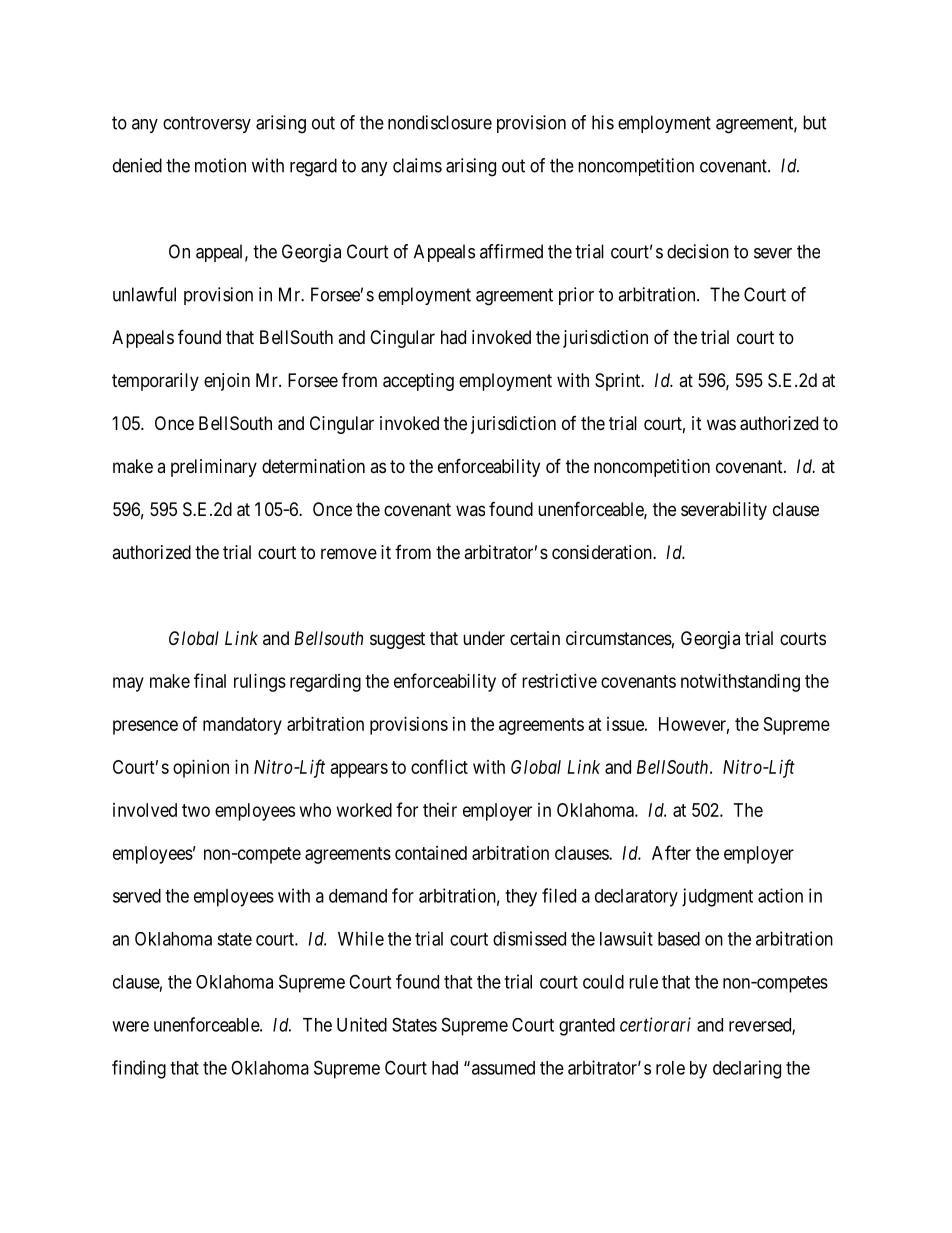 This screenshot has width=952, height=1233. I want to click on two, so click(196, 810).
